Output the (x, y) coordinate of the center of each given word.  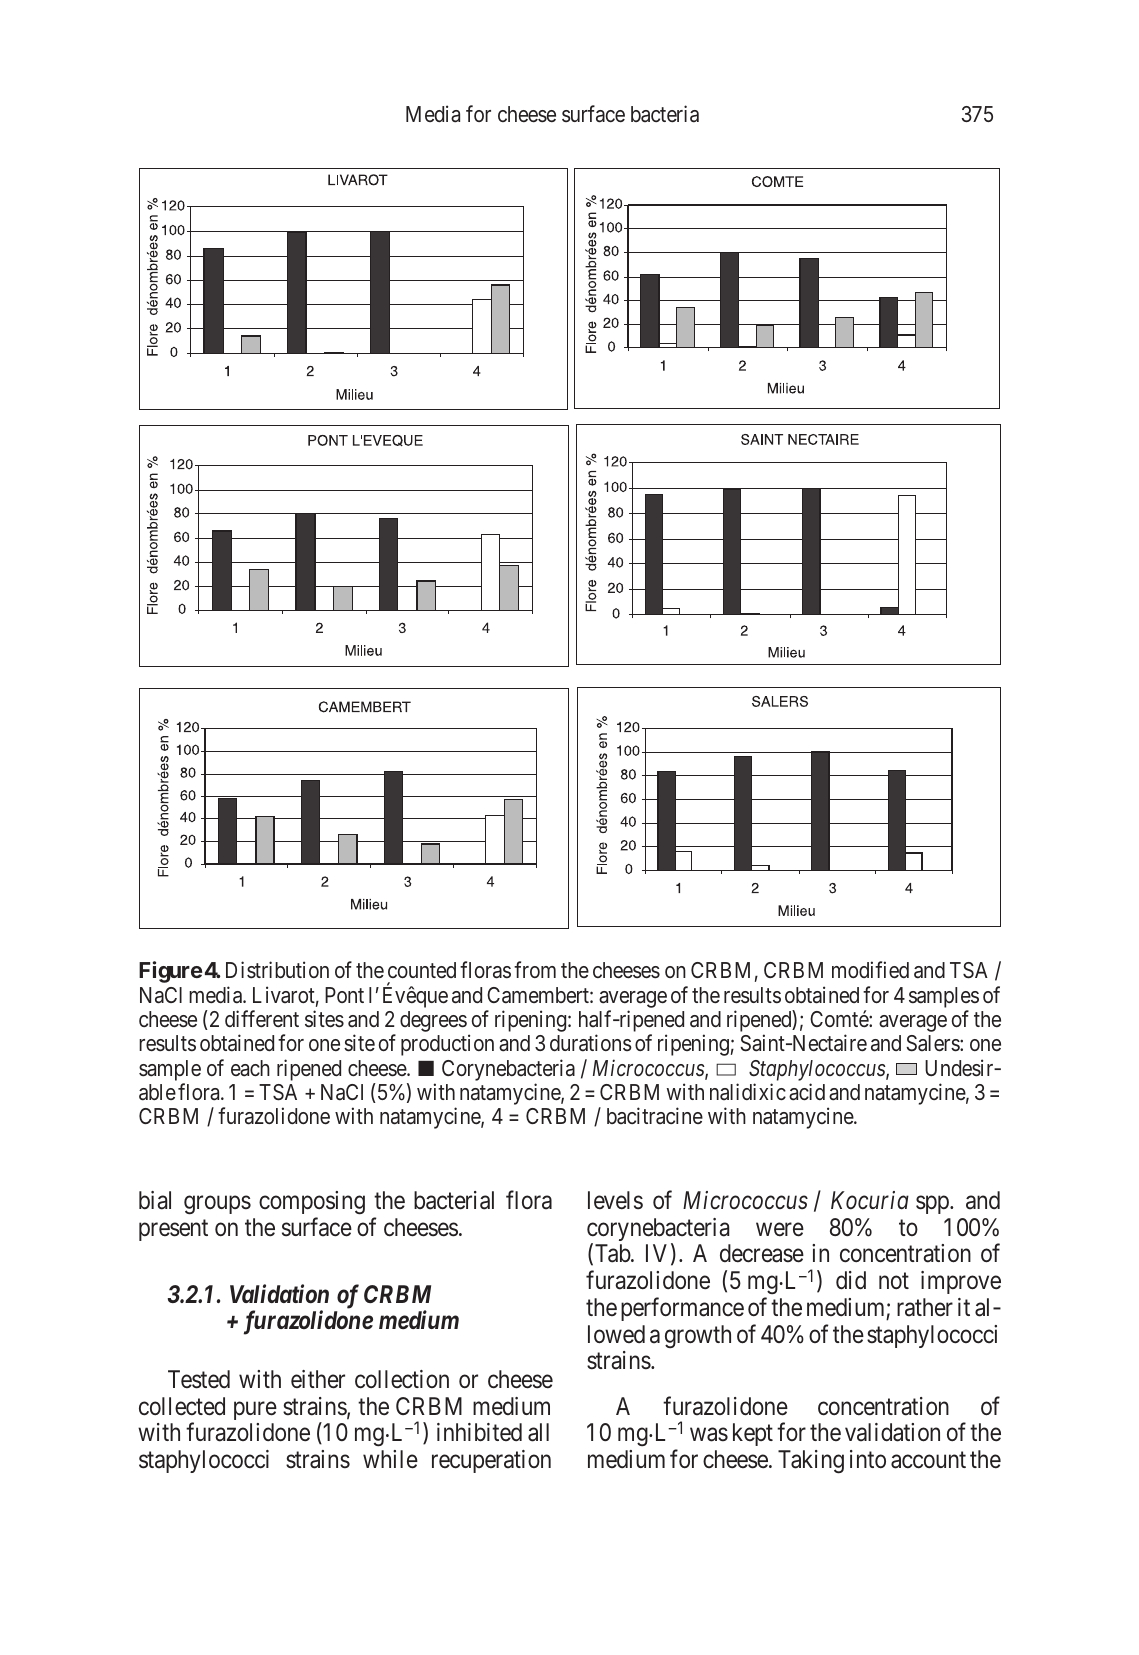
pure (255, 1411)
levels (615, 1200)
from (535, 969)
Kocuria (870, 1200)
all (538, 1432)
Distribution (277, 970)
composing (312, 1203)
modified (870, 970)
